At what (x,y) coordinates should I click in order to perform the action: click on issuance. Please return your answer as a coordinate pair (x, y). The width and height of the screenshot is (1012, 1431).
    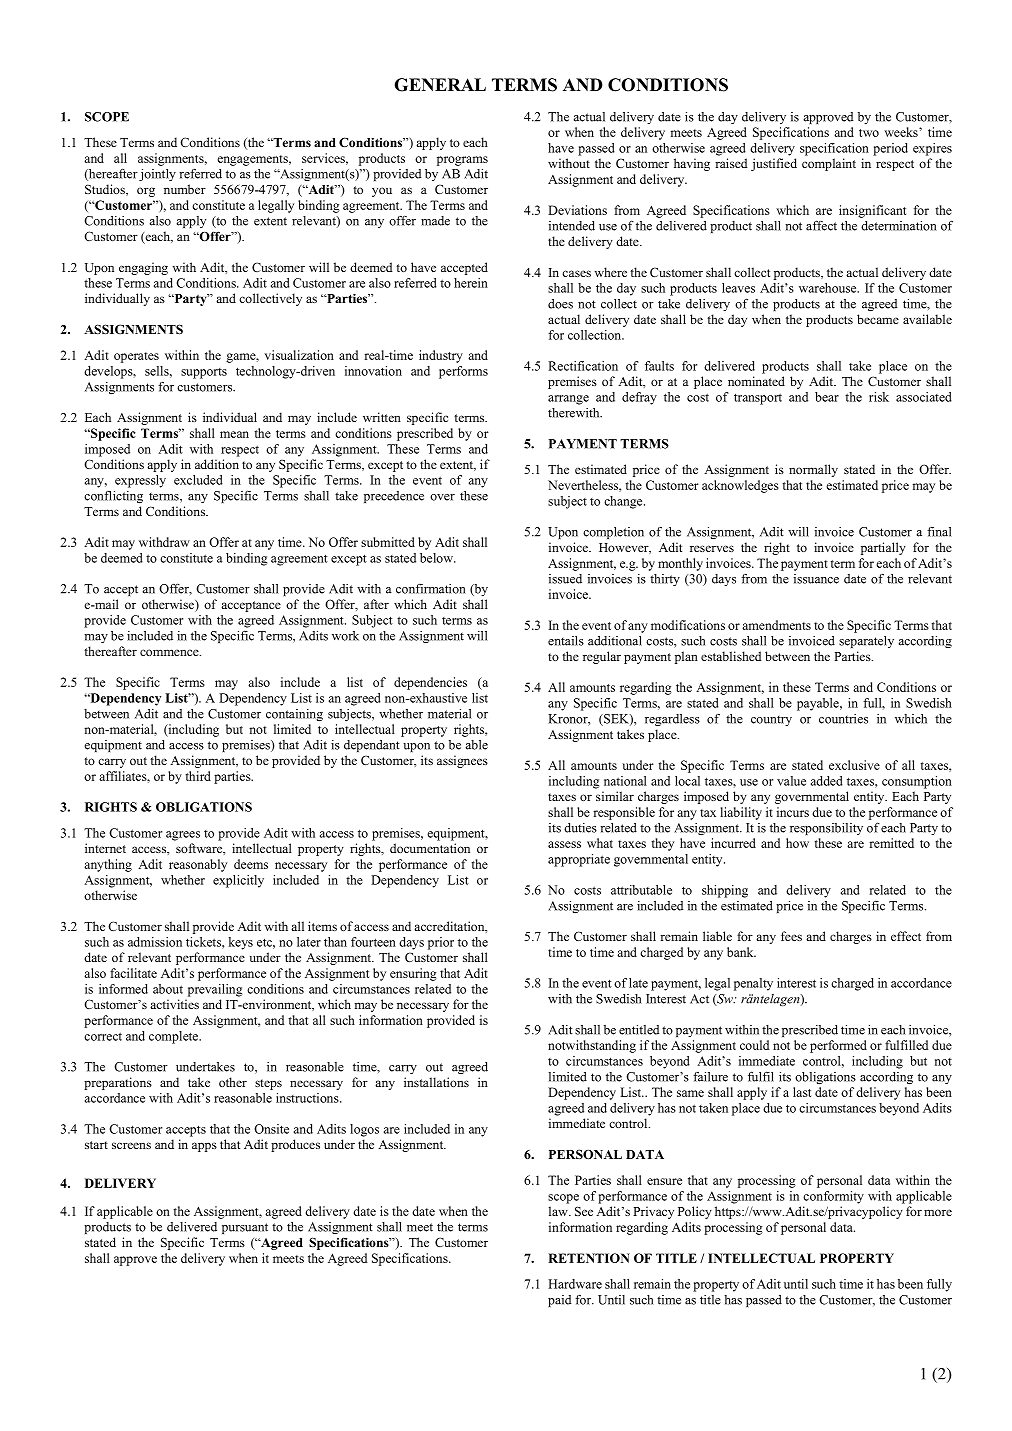
    Looking at the image, I should click on (816, 579).
